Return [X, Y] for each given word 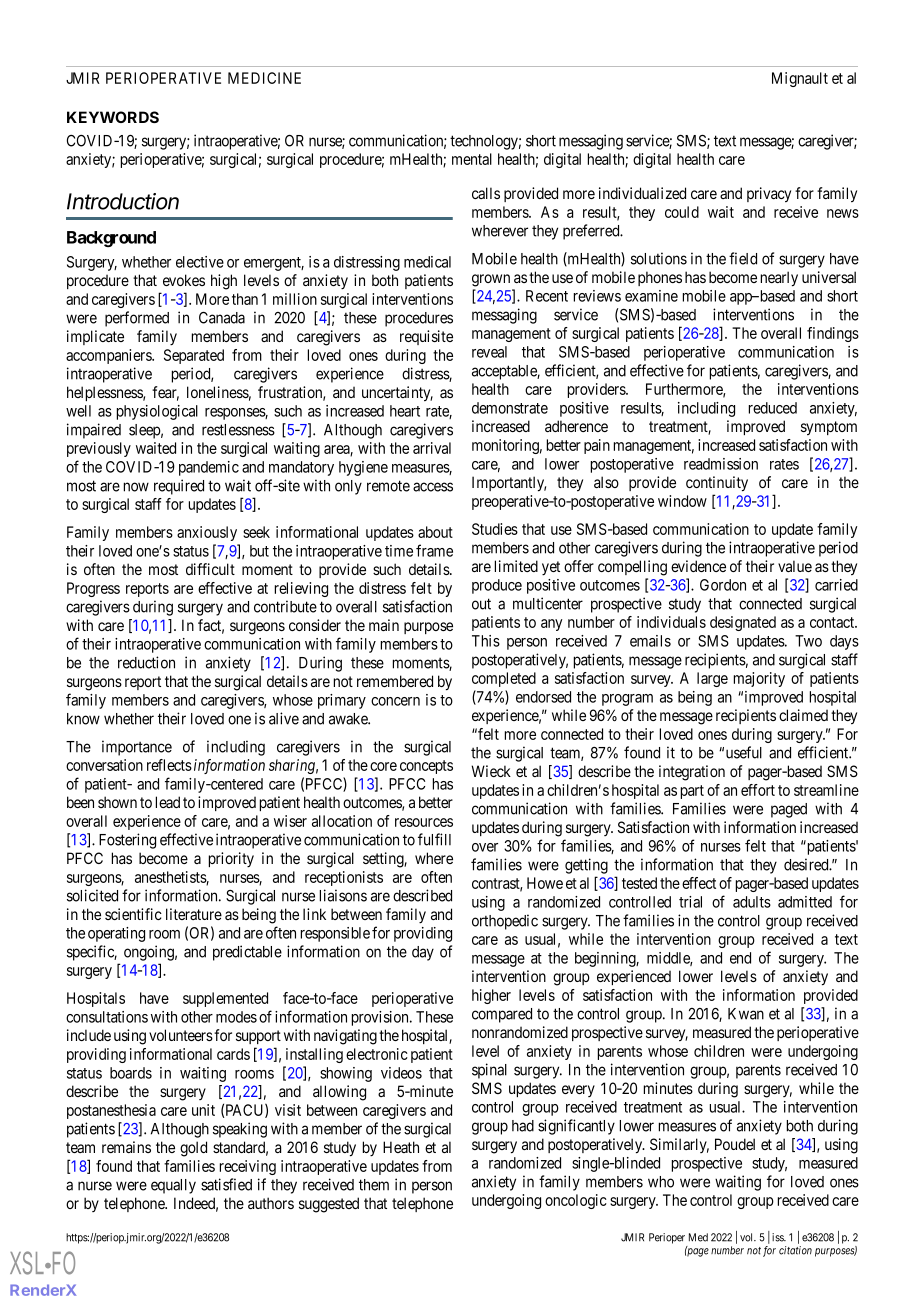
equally [173, 1186]
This [486, 641]
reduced [773, 408]
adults [752, 902]
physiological [157, 412]
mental [472, 159]
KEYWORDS [113, 117]
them [374, 1185]
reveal [489, 352]
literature [194, 914]
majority [759, 679]
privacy [769, 194]
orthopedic [505, 922]
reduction [146, 662]
